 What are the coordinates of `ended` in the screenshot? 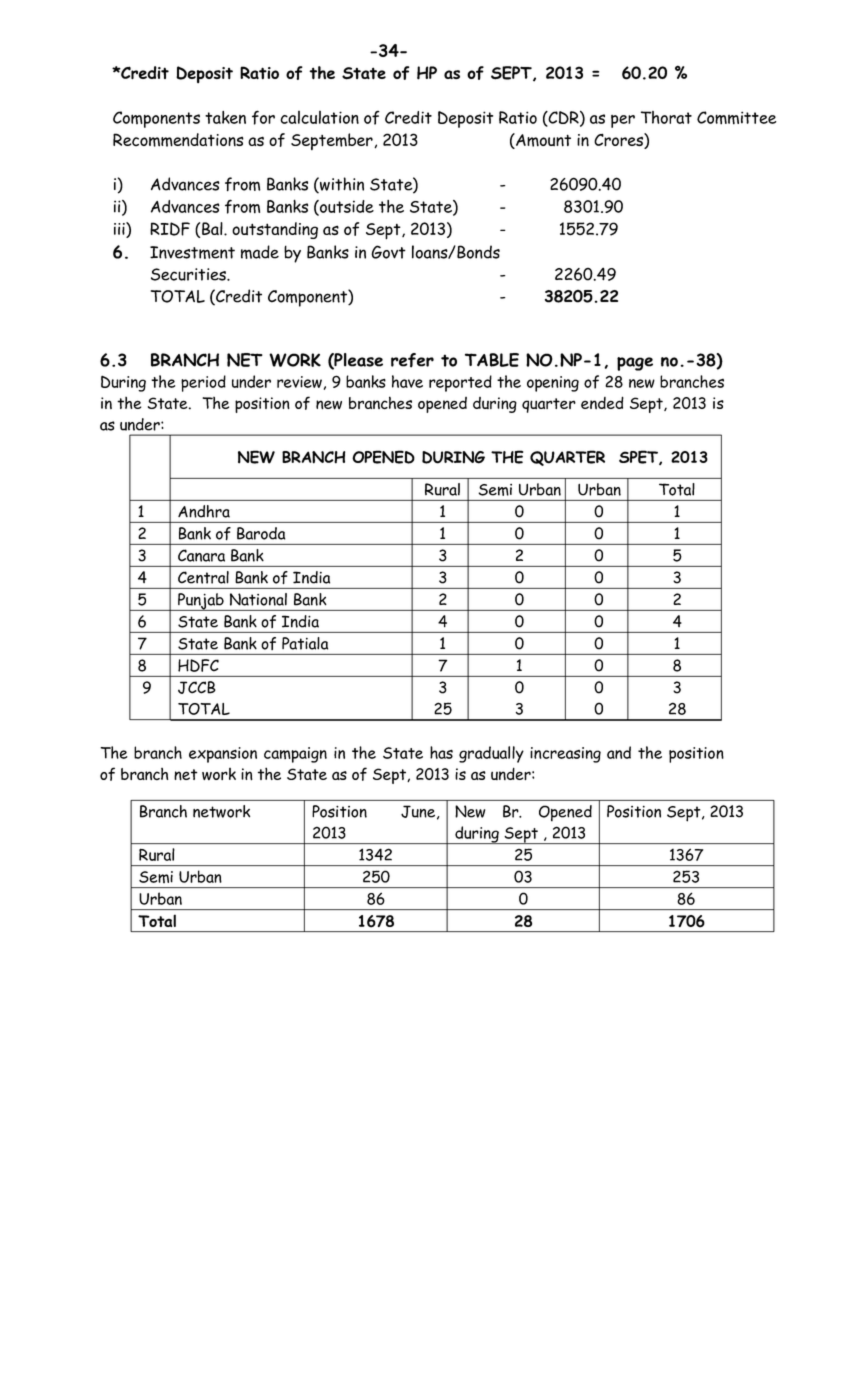 It's located at (602, 402).
